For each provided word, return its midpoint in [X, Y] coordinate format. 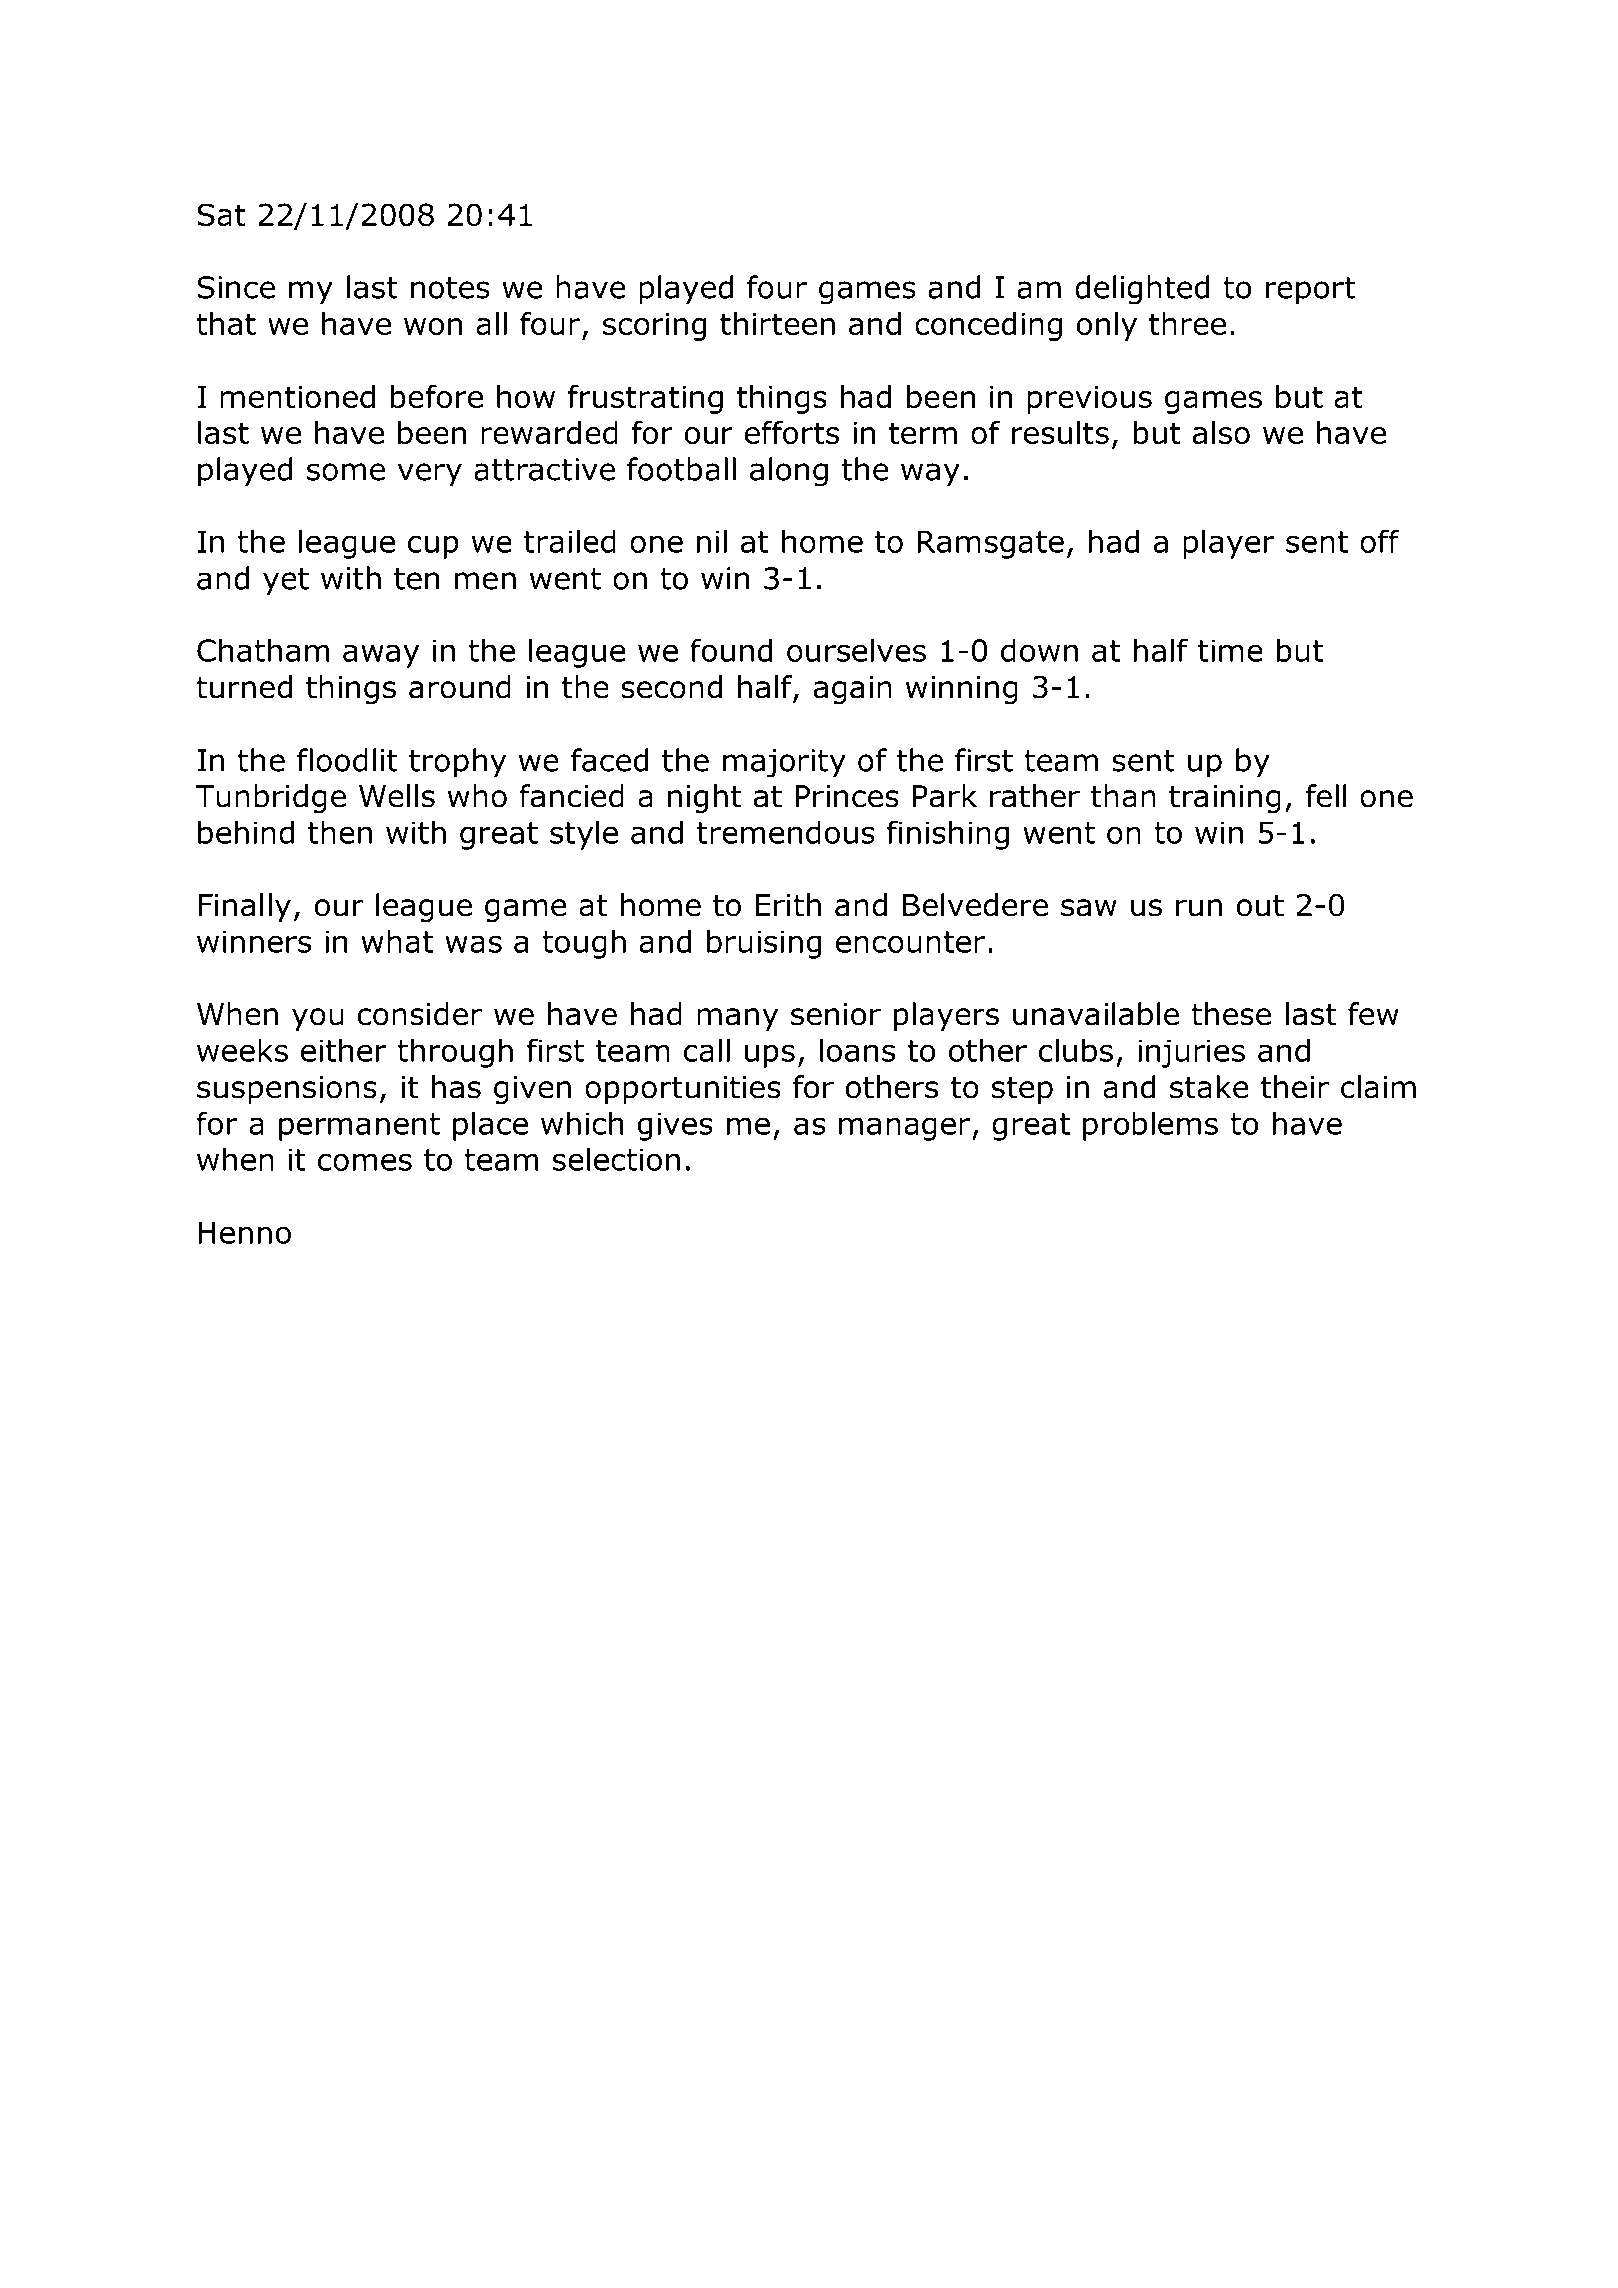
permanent [359, 1127]
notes [450, 288]
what [397, 941]
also [1221, 432]
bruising [764, 944]
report [1311, 291]
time [1230, 650]
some [346, 472]
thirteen [777, 323]
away [381, 656]
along [789, 472]
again [852, 690]
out [1260, 906]
